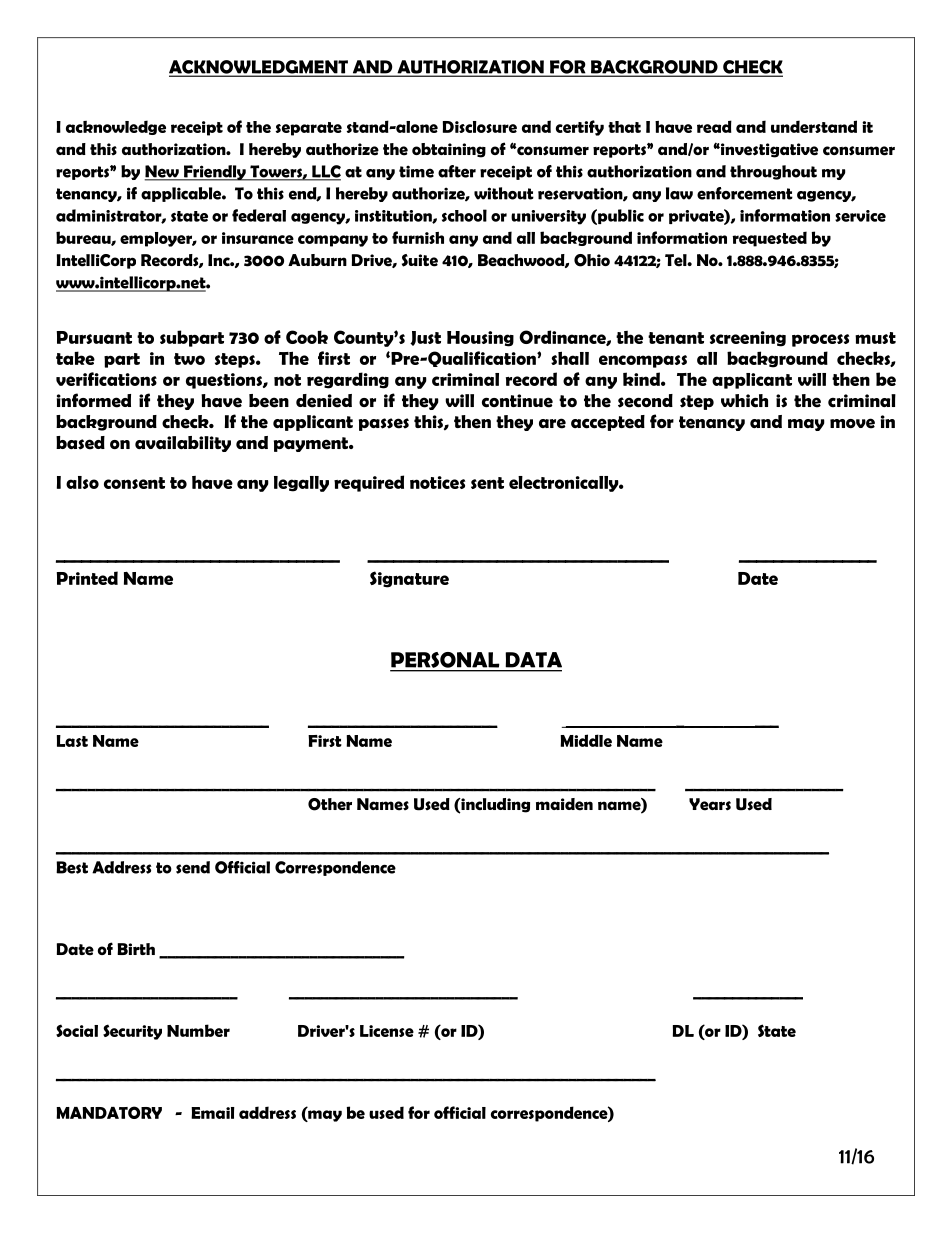 The width and height of the image is (952, 1233). What do you see at coordinates (480, 339) in the image?
I see `Housing` at bounding box center [480, 339].
